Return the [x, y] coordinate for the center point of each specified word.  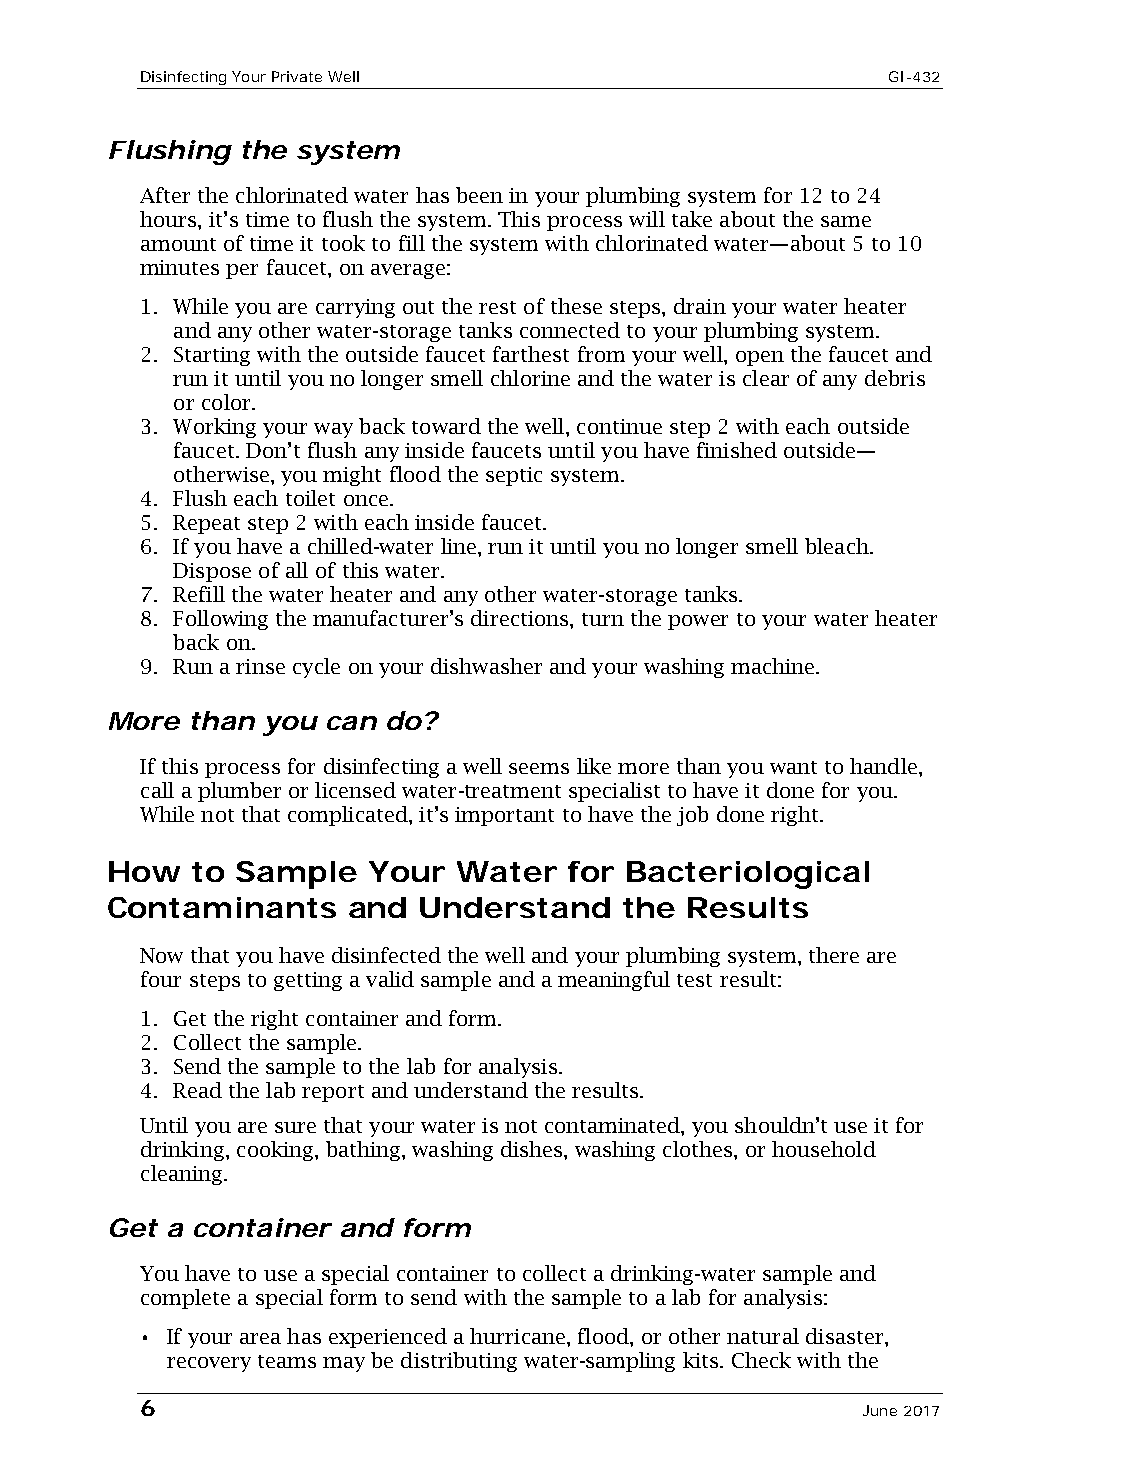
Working [214, 428]
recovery [209, 1364]
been [479, 195]
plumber [239, 792]
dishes [533, 1149]
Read [197, 1090]
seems [539, 768]
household [824, 1149]
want [793, 767]
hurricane [517, 1336]
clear [766, 378]
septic [514, 476]
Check [761, 1360]
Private [297, 76]
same [846, 221]
